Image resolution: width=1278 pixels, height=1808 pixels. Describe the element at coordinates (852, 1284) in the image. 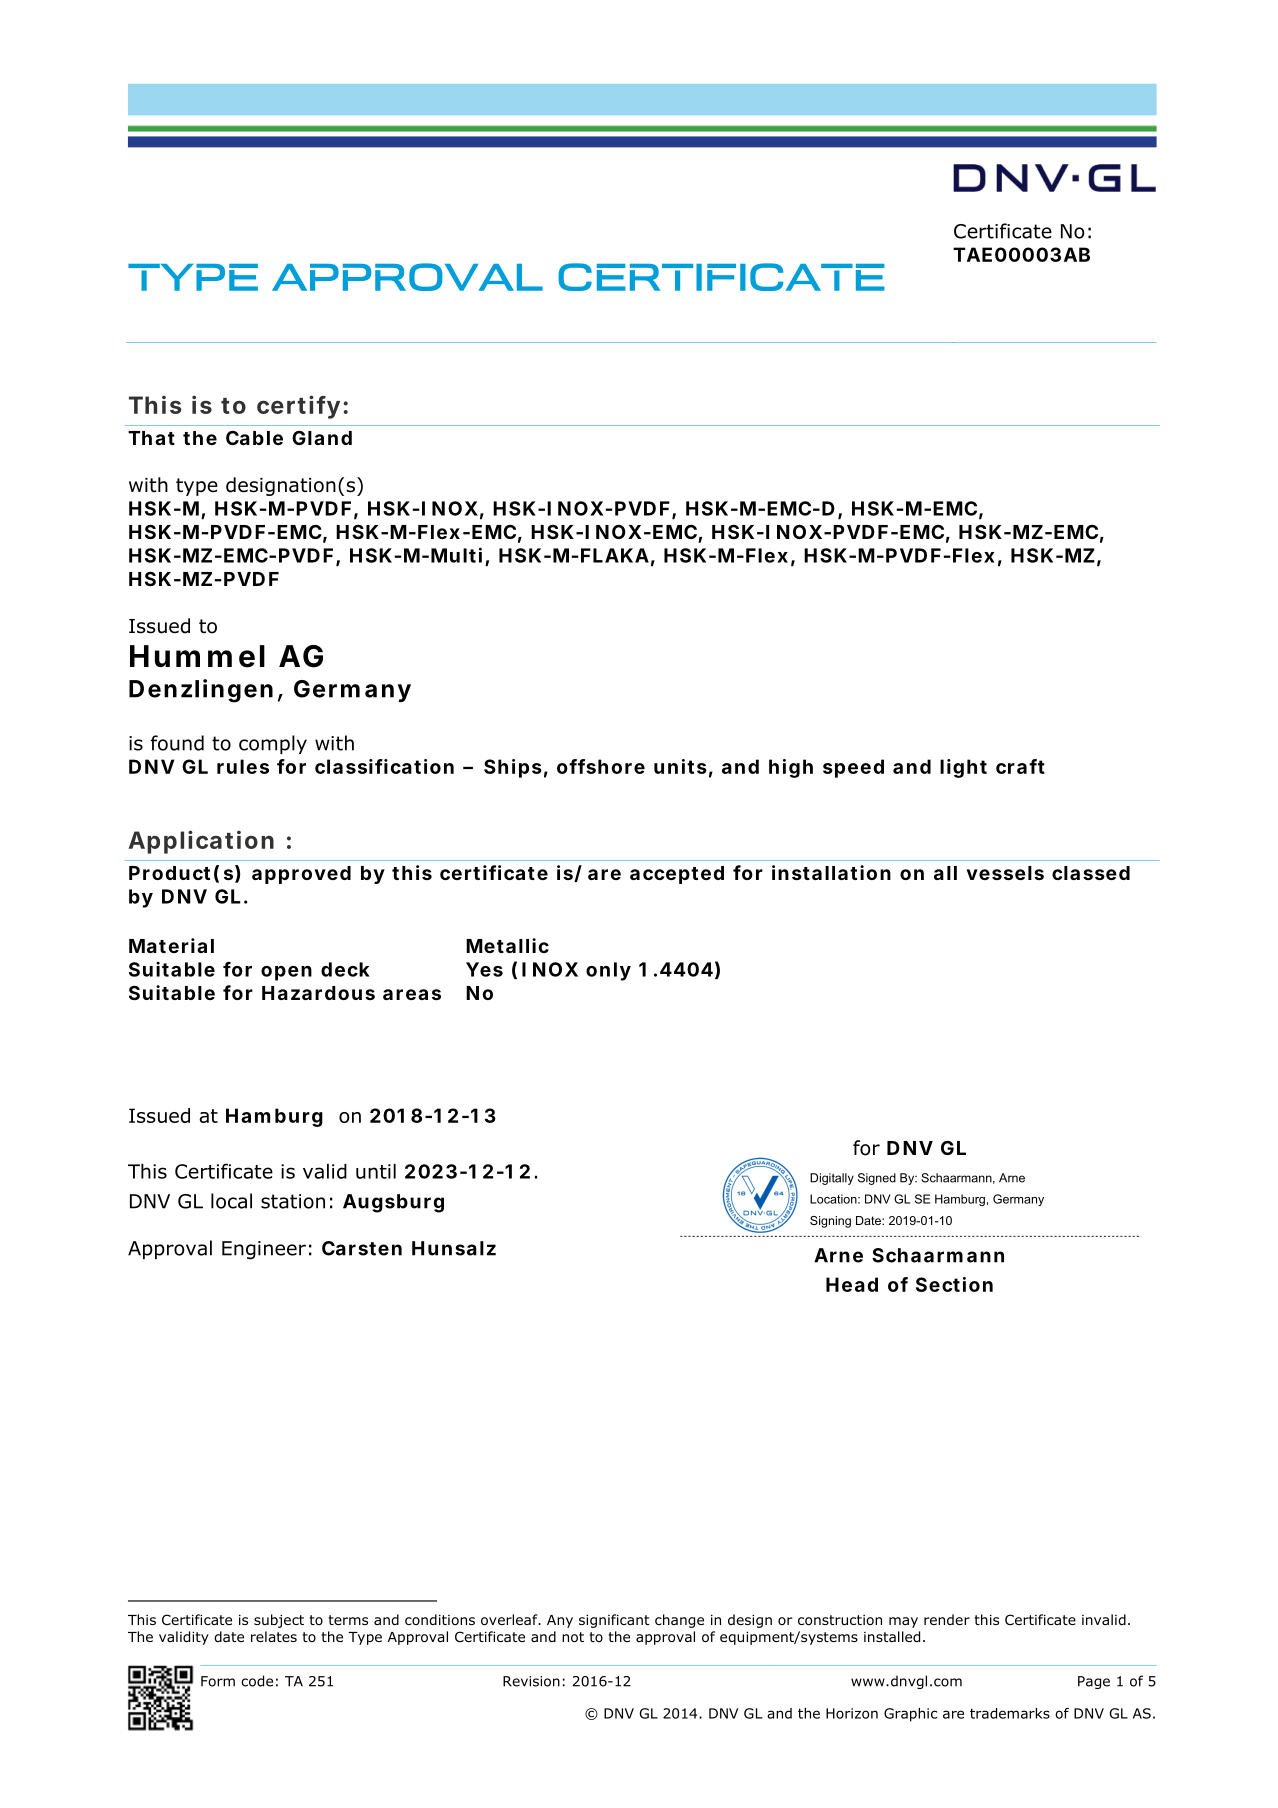

I see `Head` at that location.
